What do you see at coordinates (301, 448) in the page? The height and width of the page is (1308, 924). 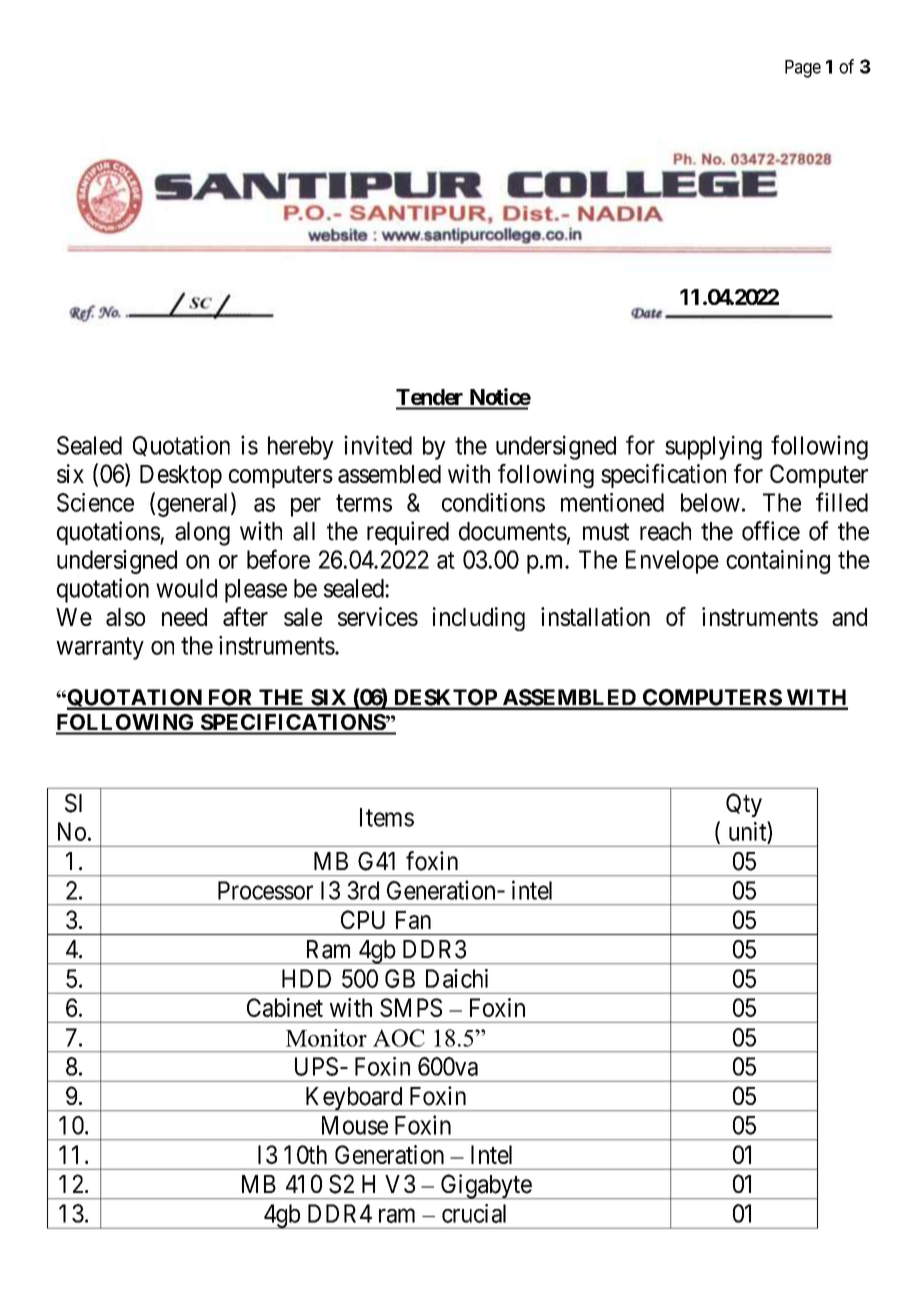 I see `hereby` at bounding box center [301, 448].
